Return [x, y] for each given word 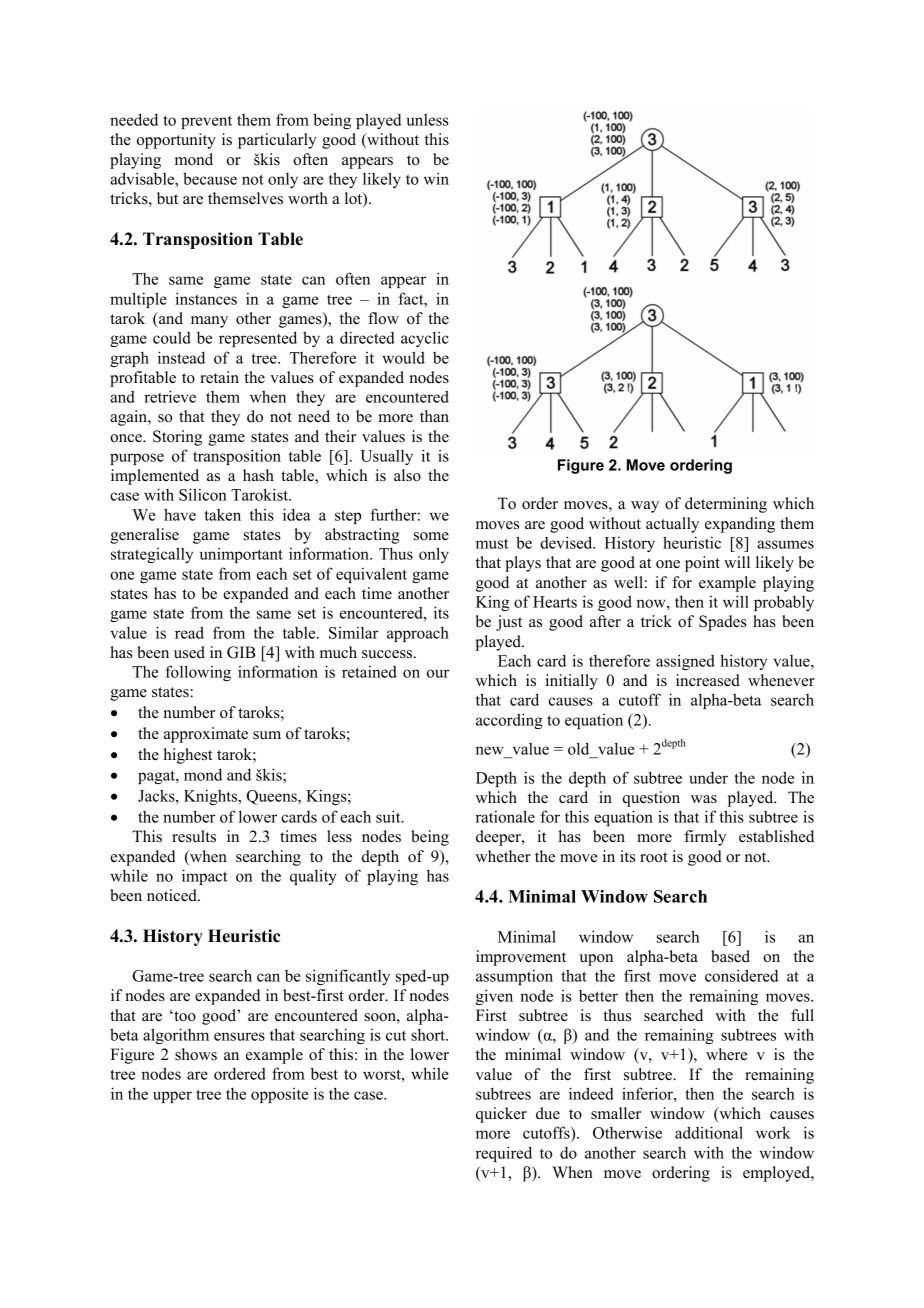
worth [308, 198]
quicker [501, 1115]
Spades [723, 623]
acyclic [425, 339]
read [189, 632]
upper [172, 1097]
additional [709, 1132]
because [210, 178]
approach [418, 634]
